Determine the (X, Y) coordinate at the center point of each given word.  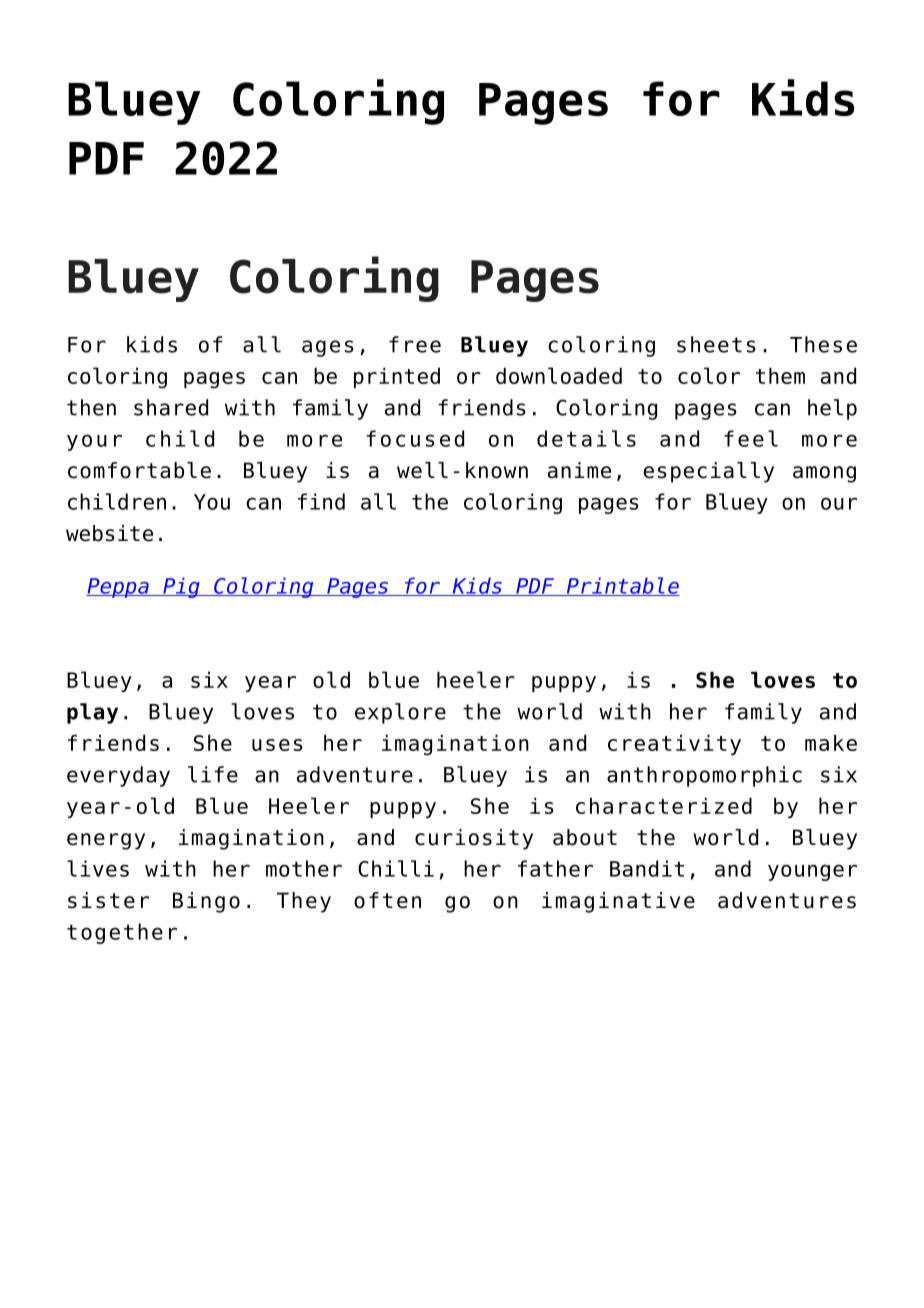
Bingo (206, 902)
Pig (181, 587)
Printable (622, 586)
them (780, 376)
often (387, 900)
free (415, 344)
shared (171, 407)
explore (400, 713)
